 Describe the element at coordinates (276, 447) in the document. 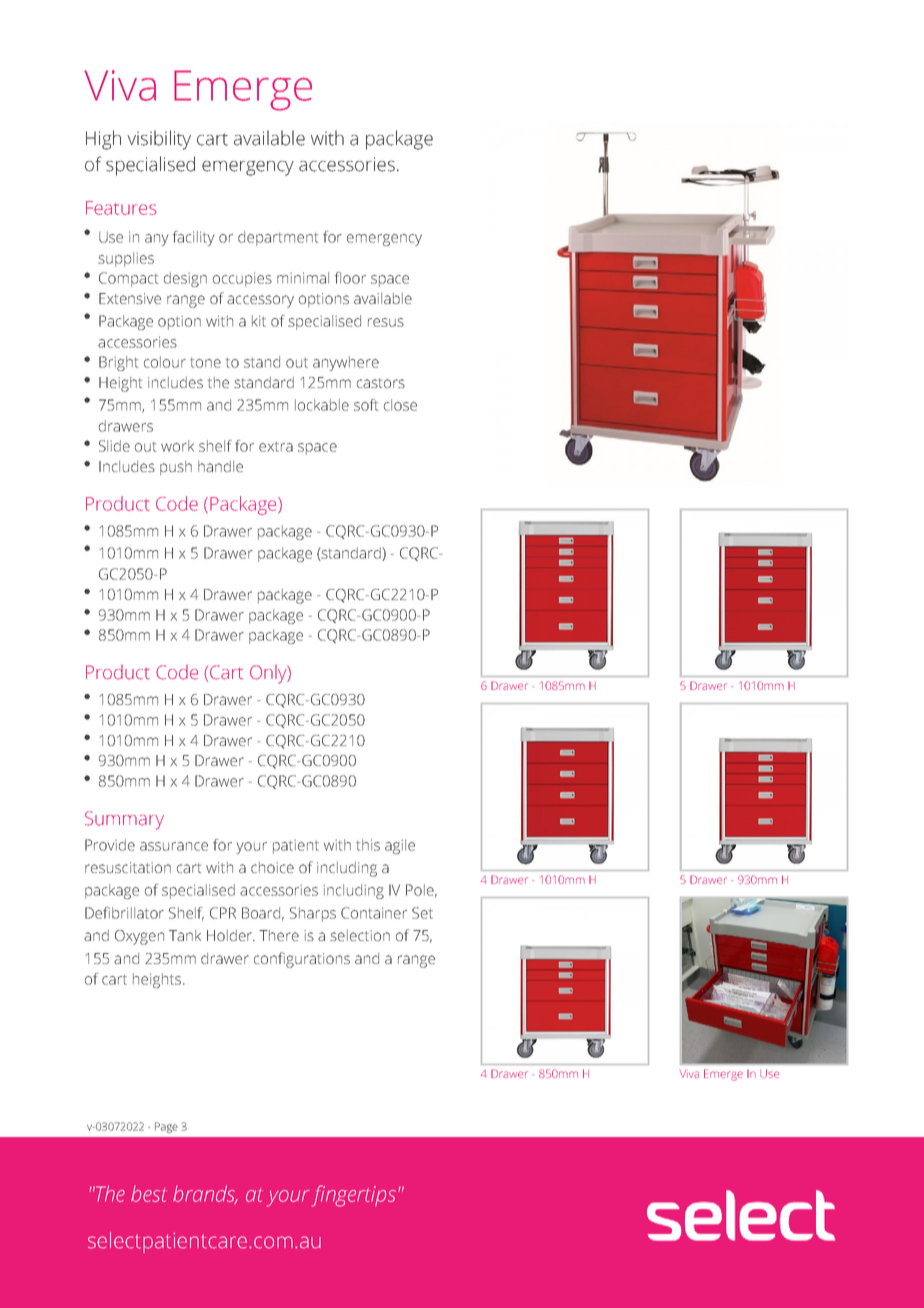

I see `extra` at that location.
